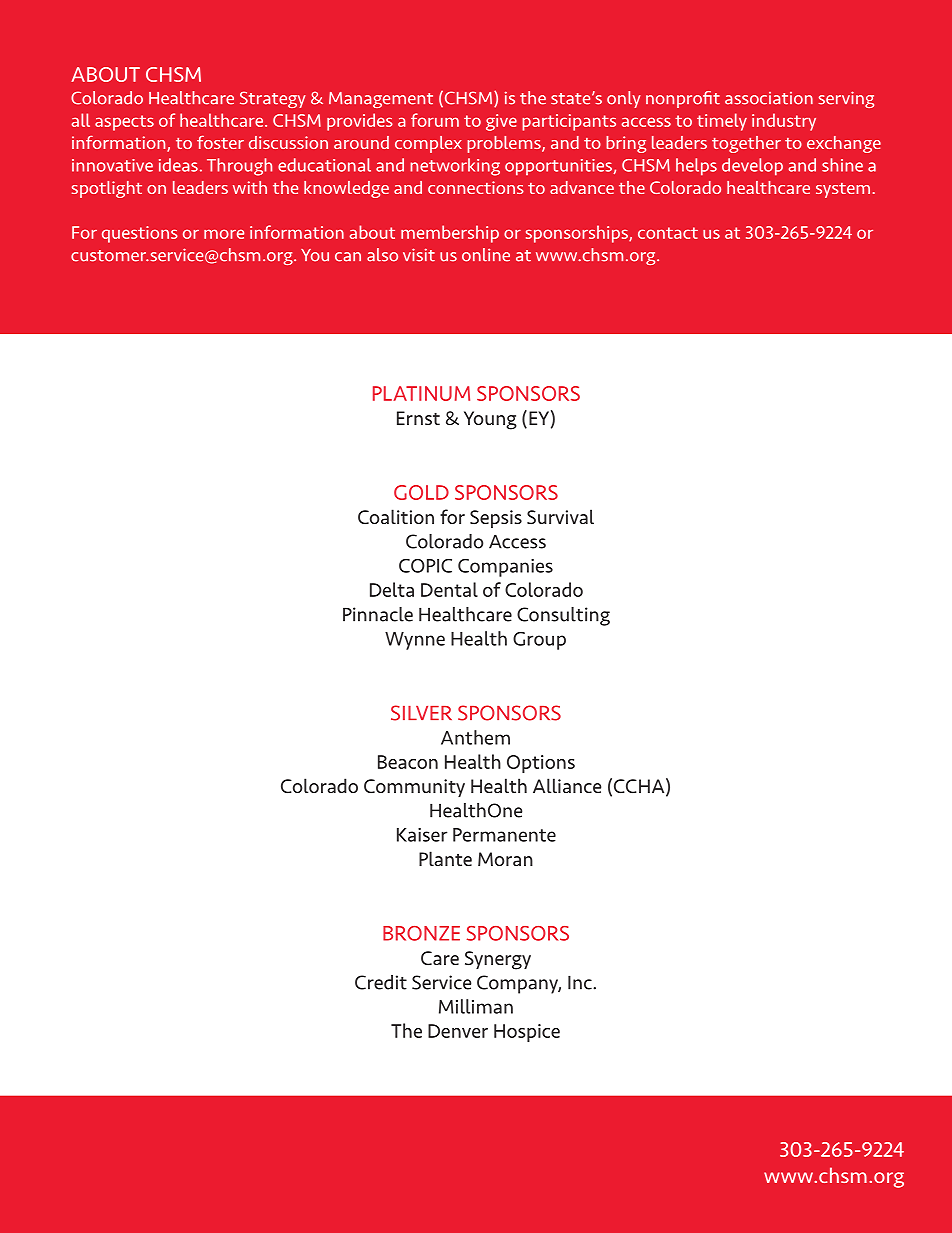 The image size is (952, 1233). Describe the element at coordinates (501, 122) in the screenshot. I see `give` at that location.
